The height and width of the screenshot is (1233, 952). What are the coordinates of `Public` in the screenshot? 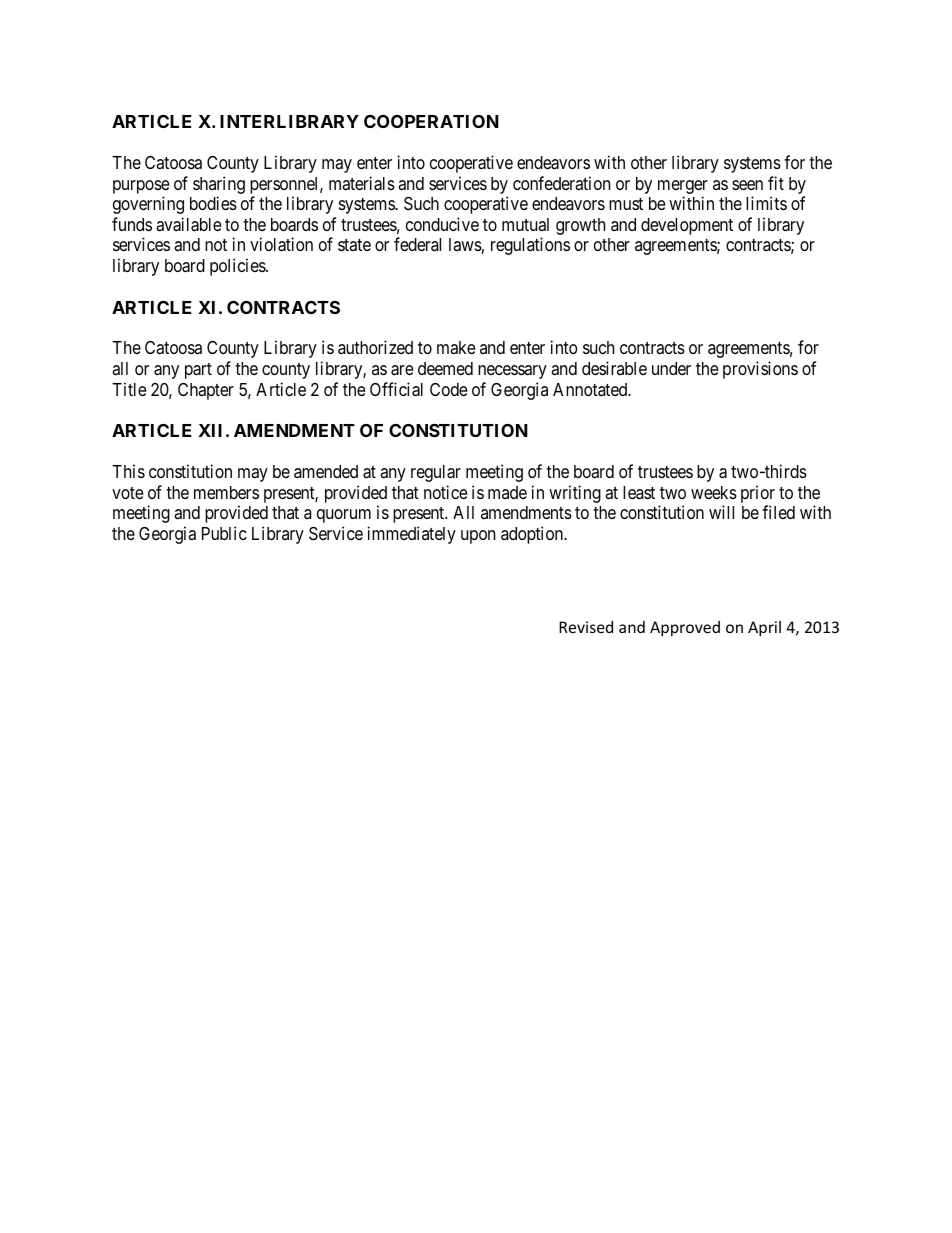 It's located at (224, 533).
